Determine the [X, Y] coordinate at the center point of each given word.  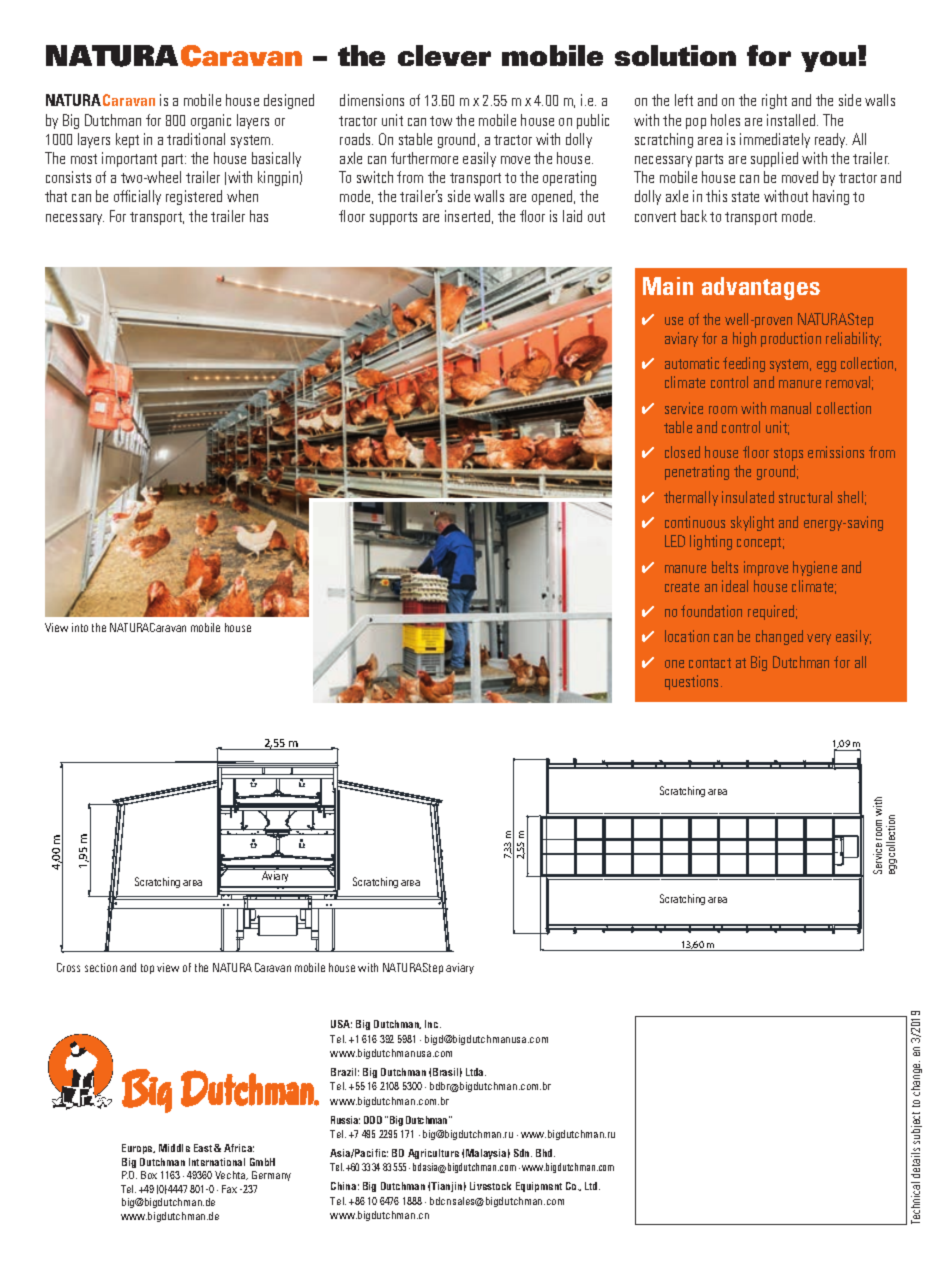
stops [788, 454]
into [80, 627]
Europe [138, 1149]
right [774, 101]
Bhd [545, 1153]
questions [693, 682]
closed [682, 452]
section [101, 967]
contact [710, 663]
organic [211, 121]
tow [441, 121]
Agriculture [433, 1154]
